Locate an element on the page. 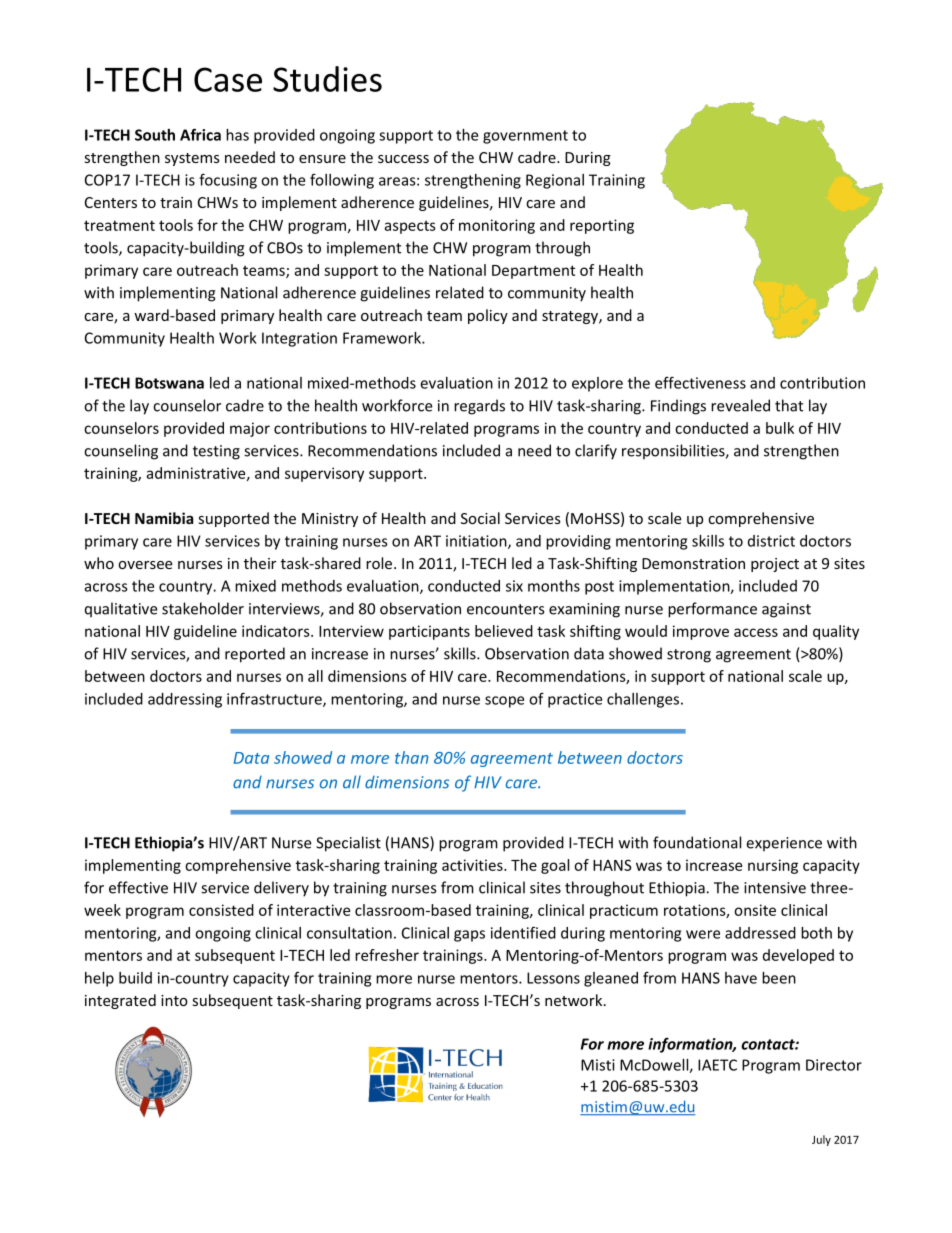 This image has width=952, height=1233. Africa is located at coordinates (200, 134).
